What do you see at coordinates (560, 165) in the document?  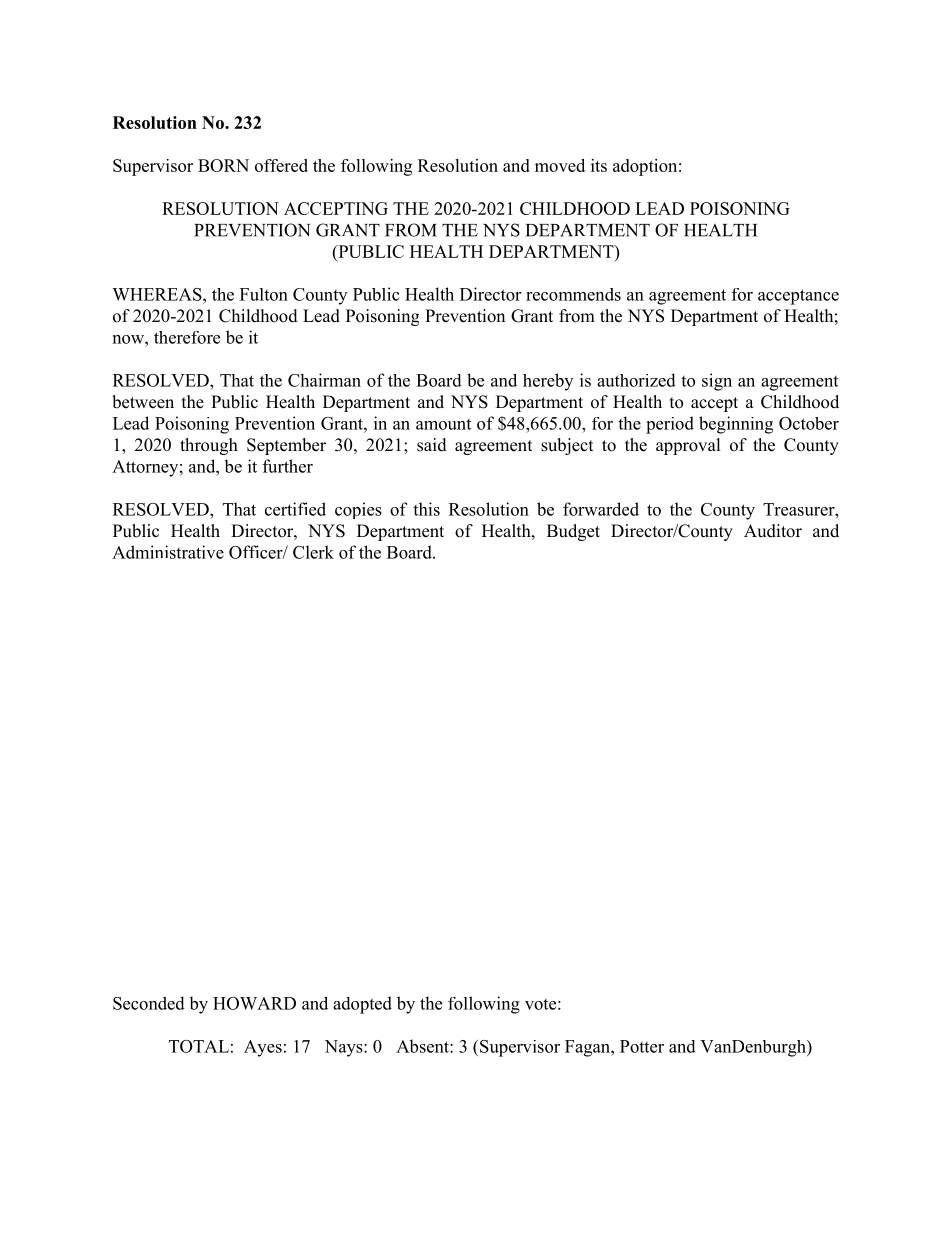 I see `moved` at bounding box center [560, 165].
